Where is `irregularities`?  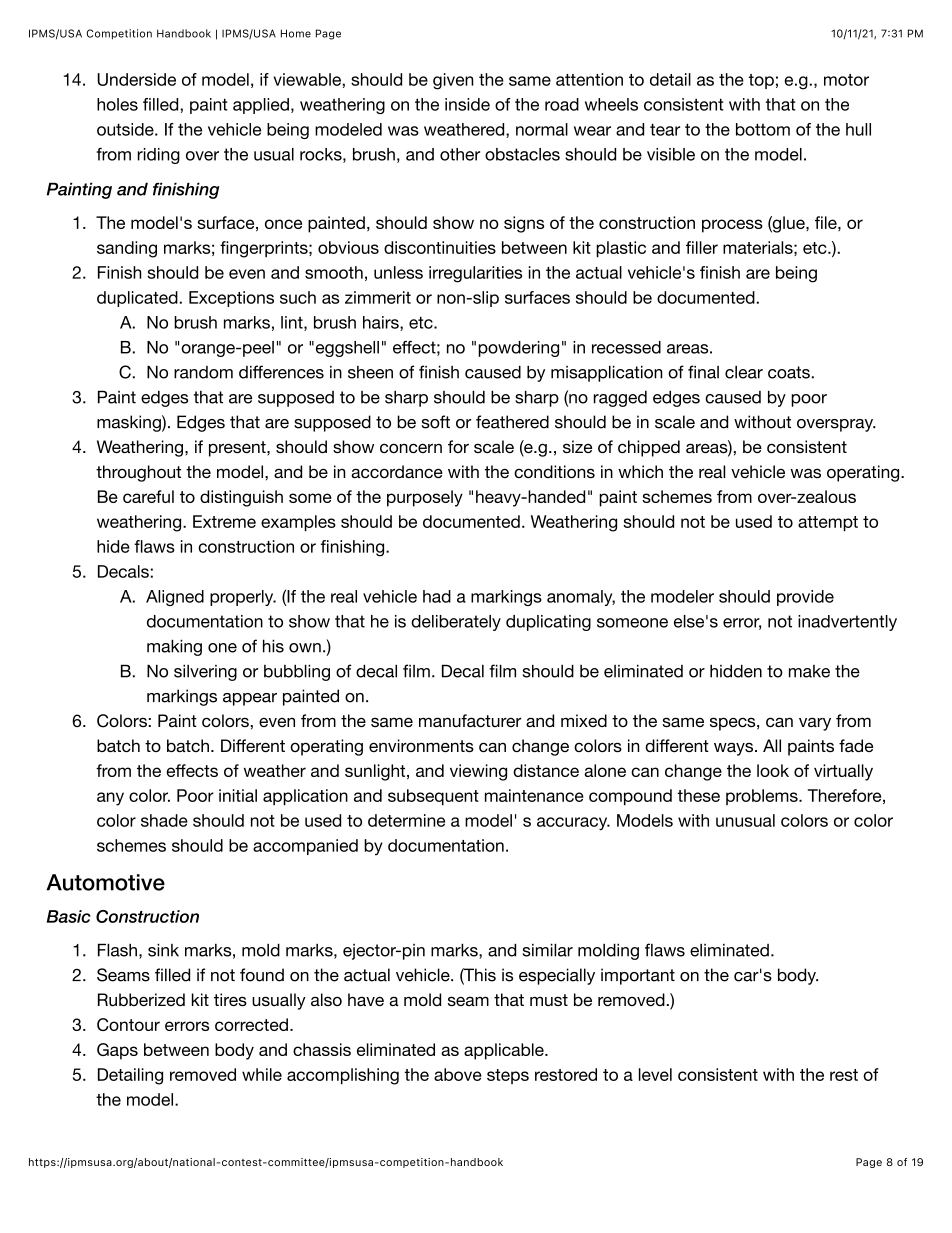
irregularities is located at coordinates (475, 274).
